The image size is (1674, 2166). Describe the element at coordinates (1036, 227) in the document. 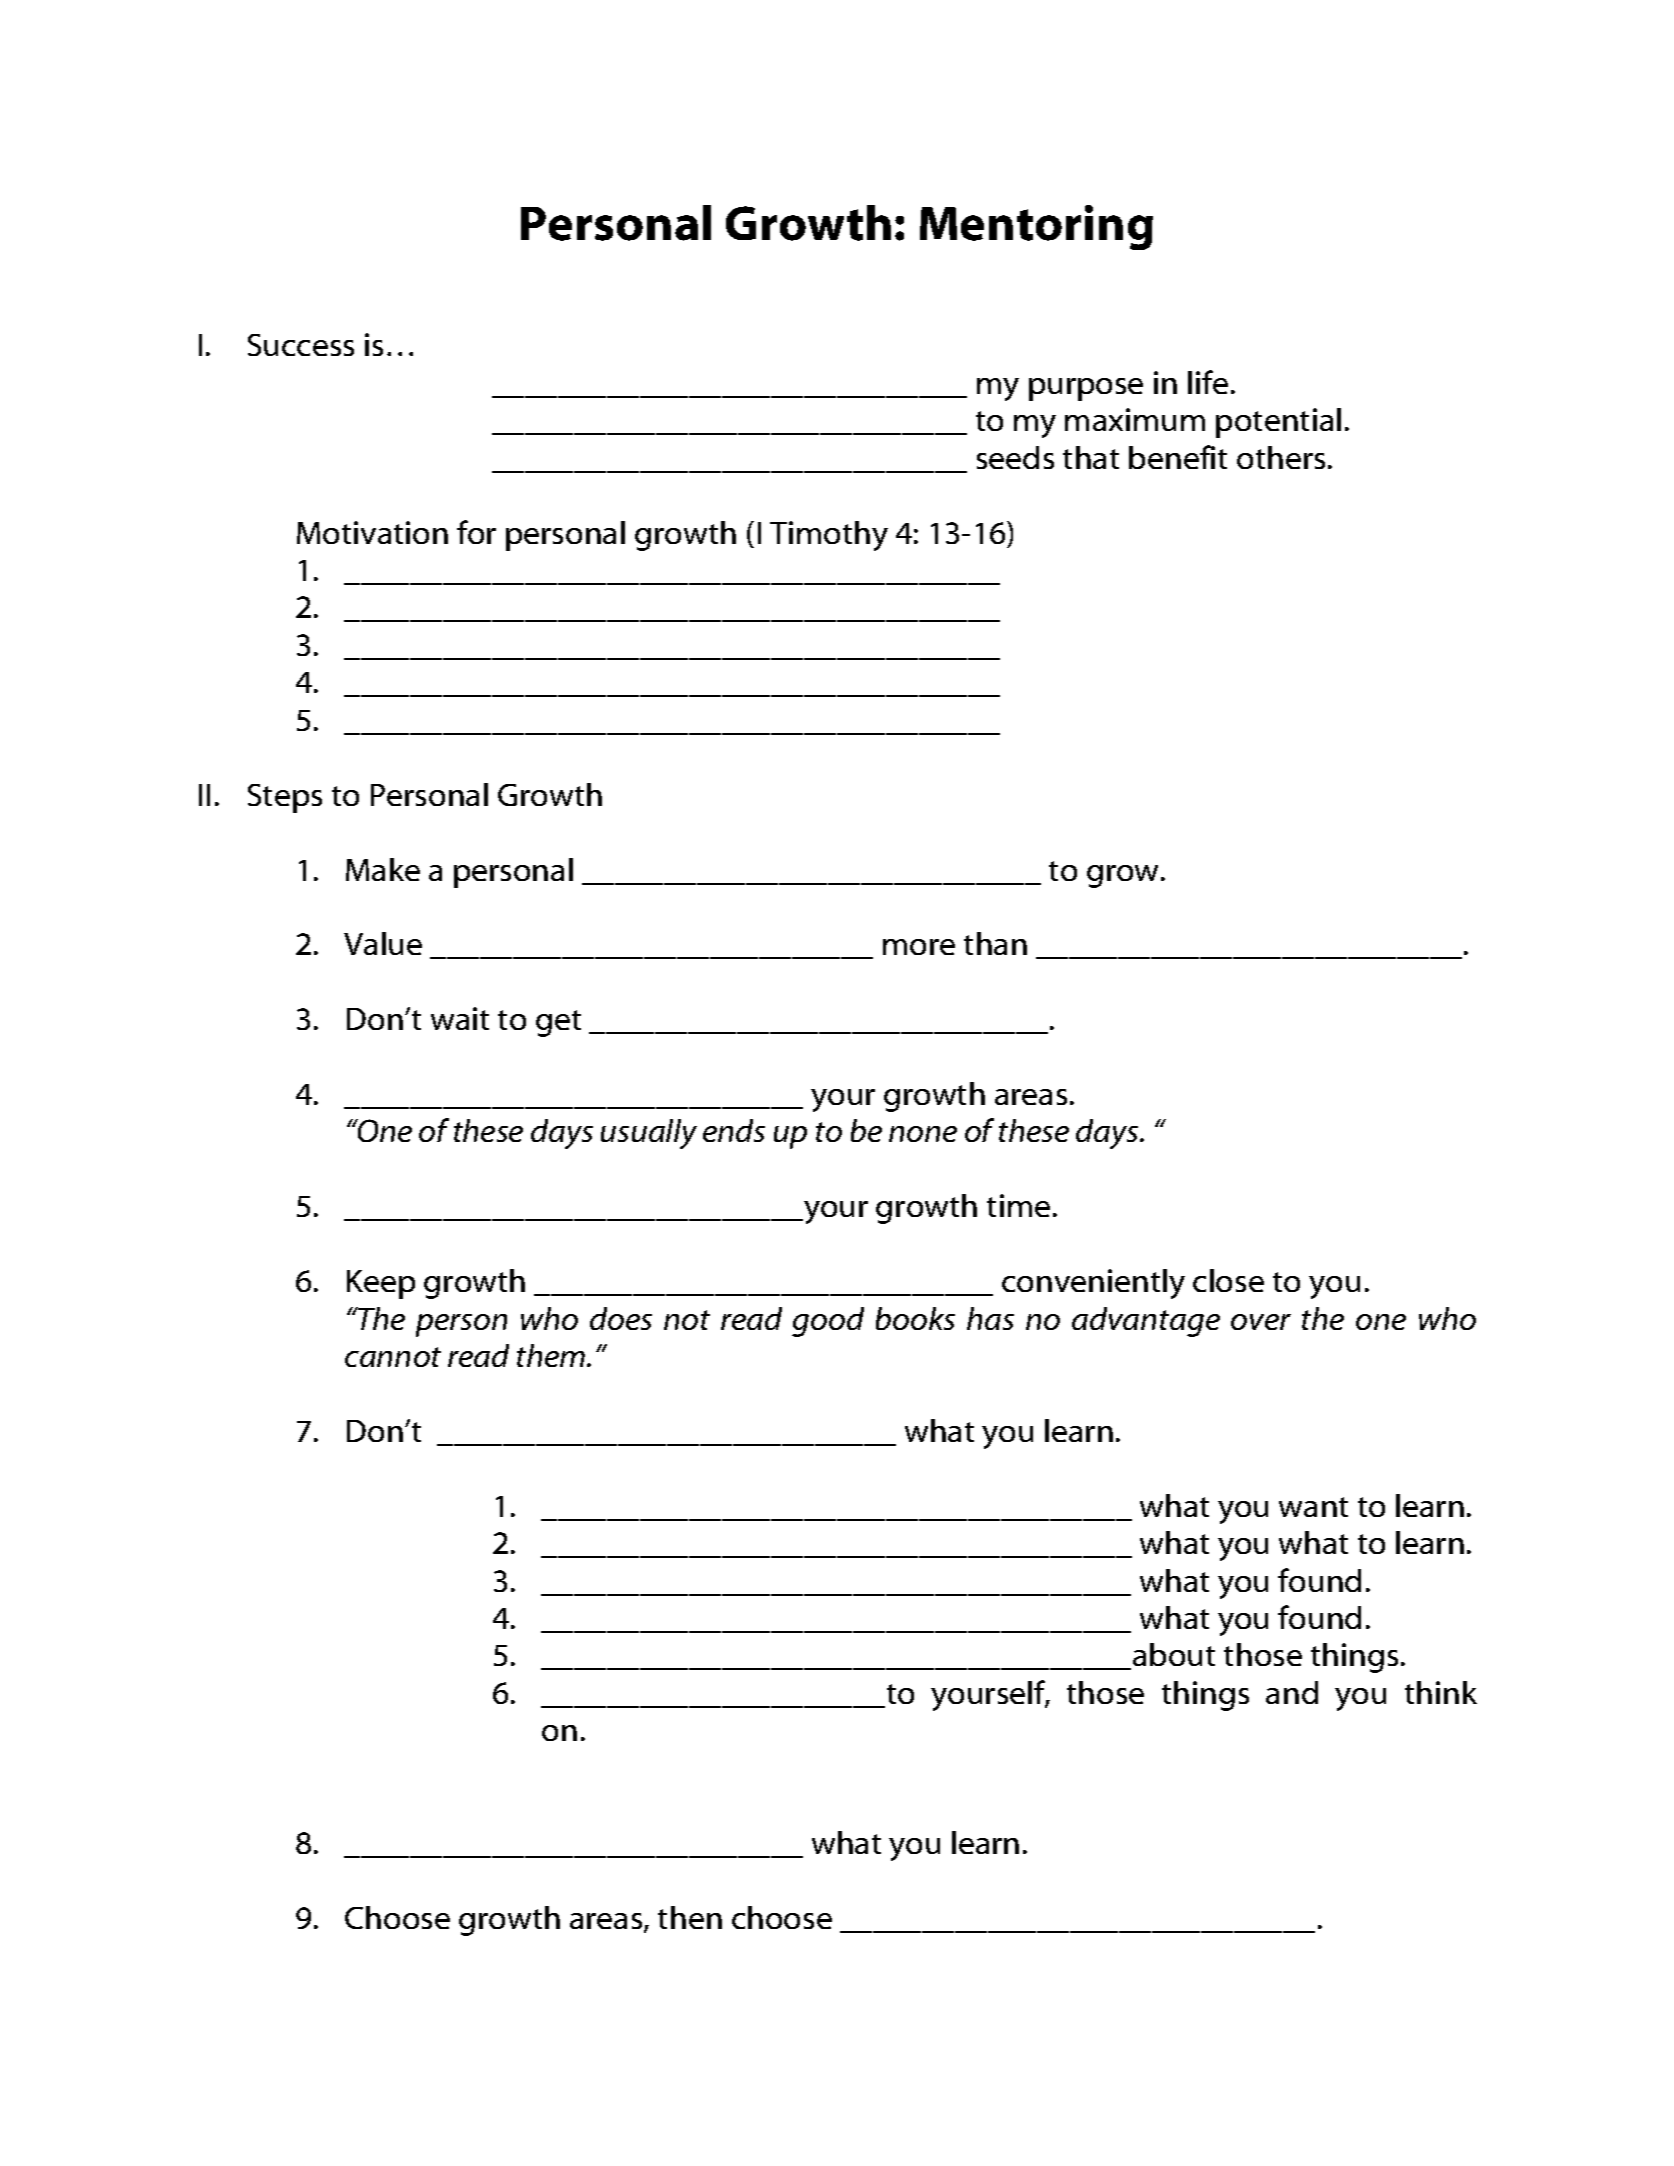

I see `Mentoring` at that location.
